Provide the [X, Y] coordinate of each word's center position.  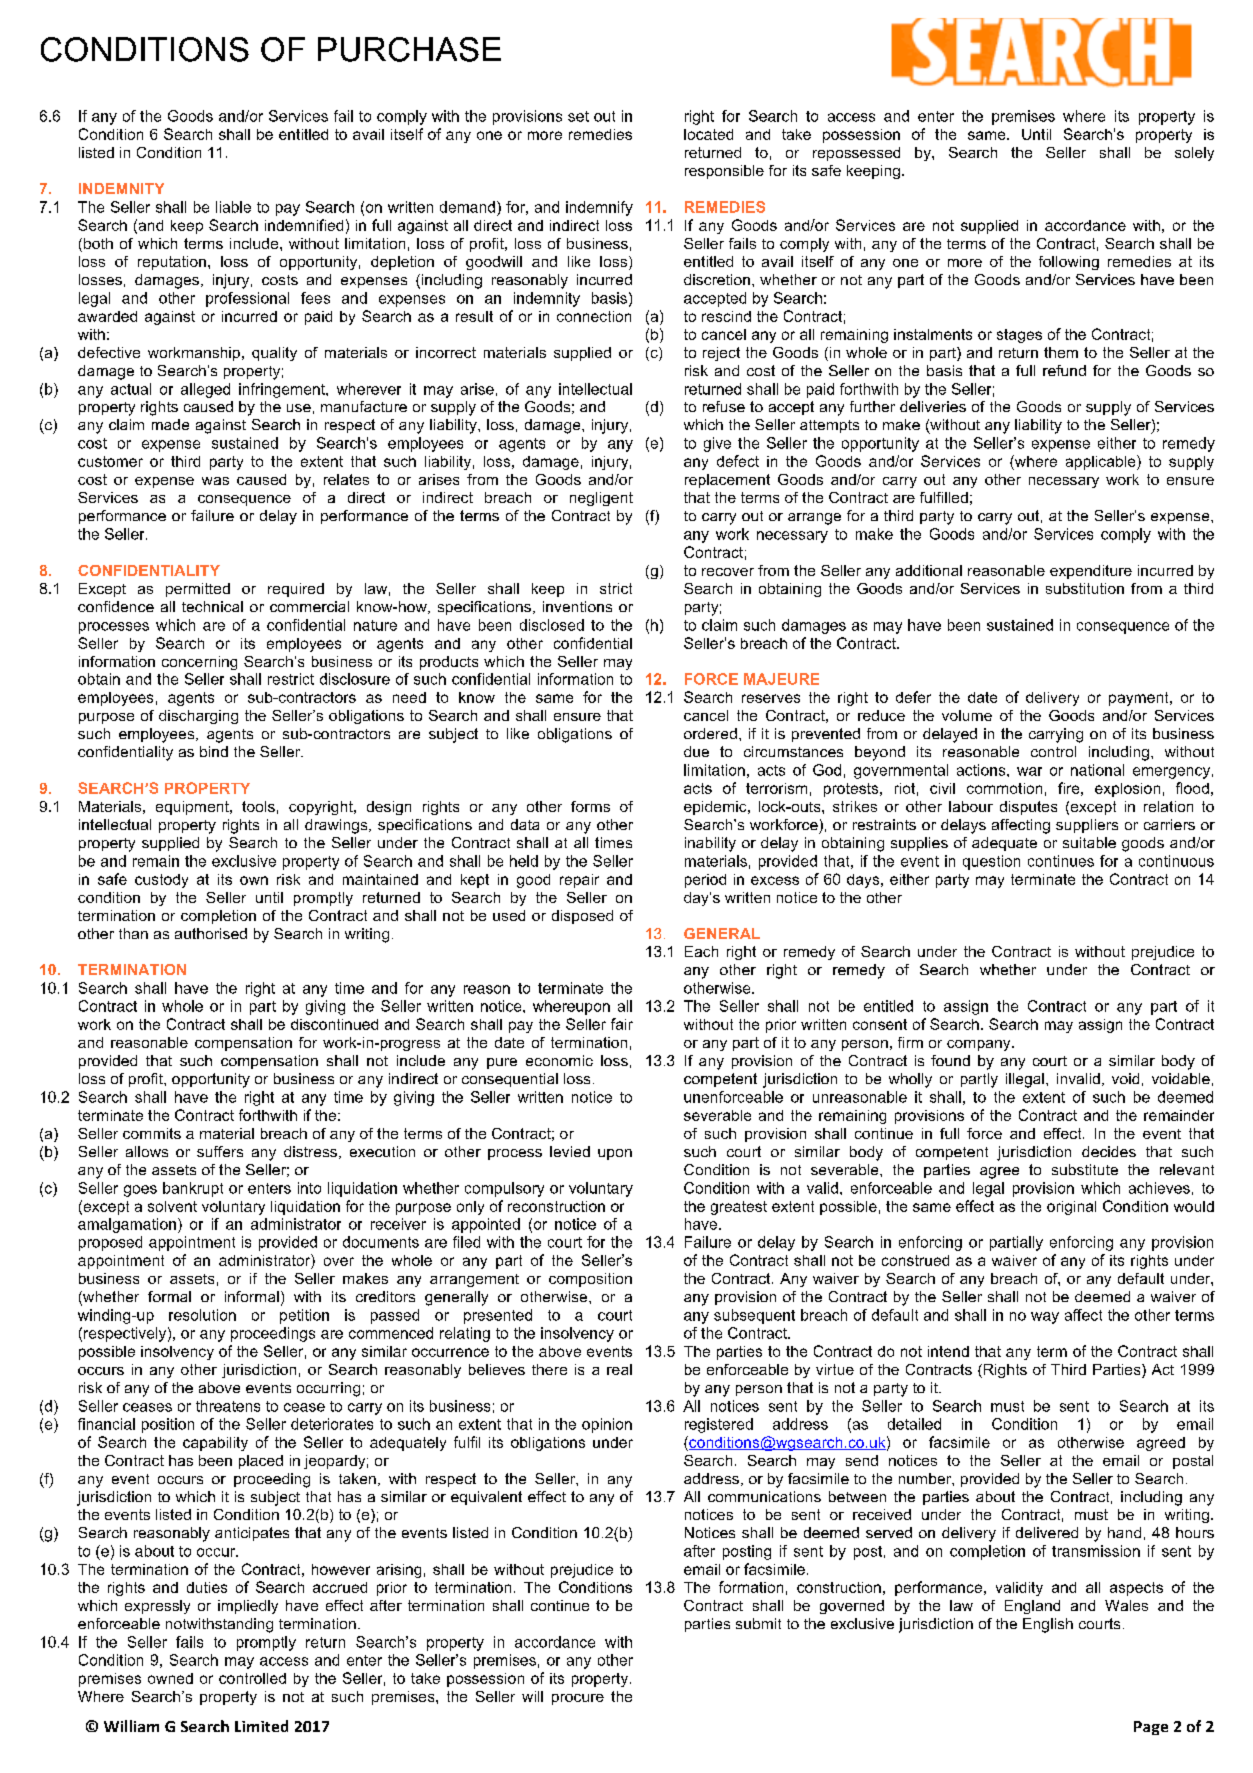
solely [1194, 154]
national [1097, 770]
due [696, 751]
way [1045, 1318]
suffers [220, 1151]
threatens [228, 1406]
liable [233, 207]
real [619, 1369]
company [980, 1045]
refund [1064, 370]
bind [214, 751]
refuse [724, 406]
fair [622, 1024]
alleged [205, 390]
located [708, 134]
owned [170, 1678]
